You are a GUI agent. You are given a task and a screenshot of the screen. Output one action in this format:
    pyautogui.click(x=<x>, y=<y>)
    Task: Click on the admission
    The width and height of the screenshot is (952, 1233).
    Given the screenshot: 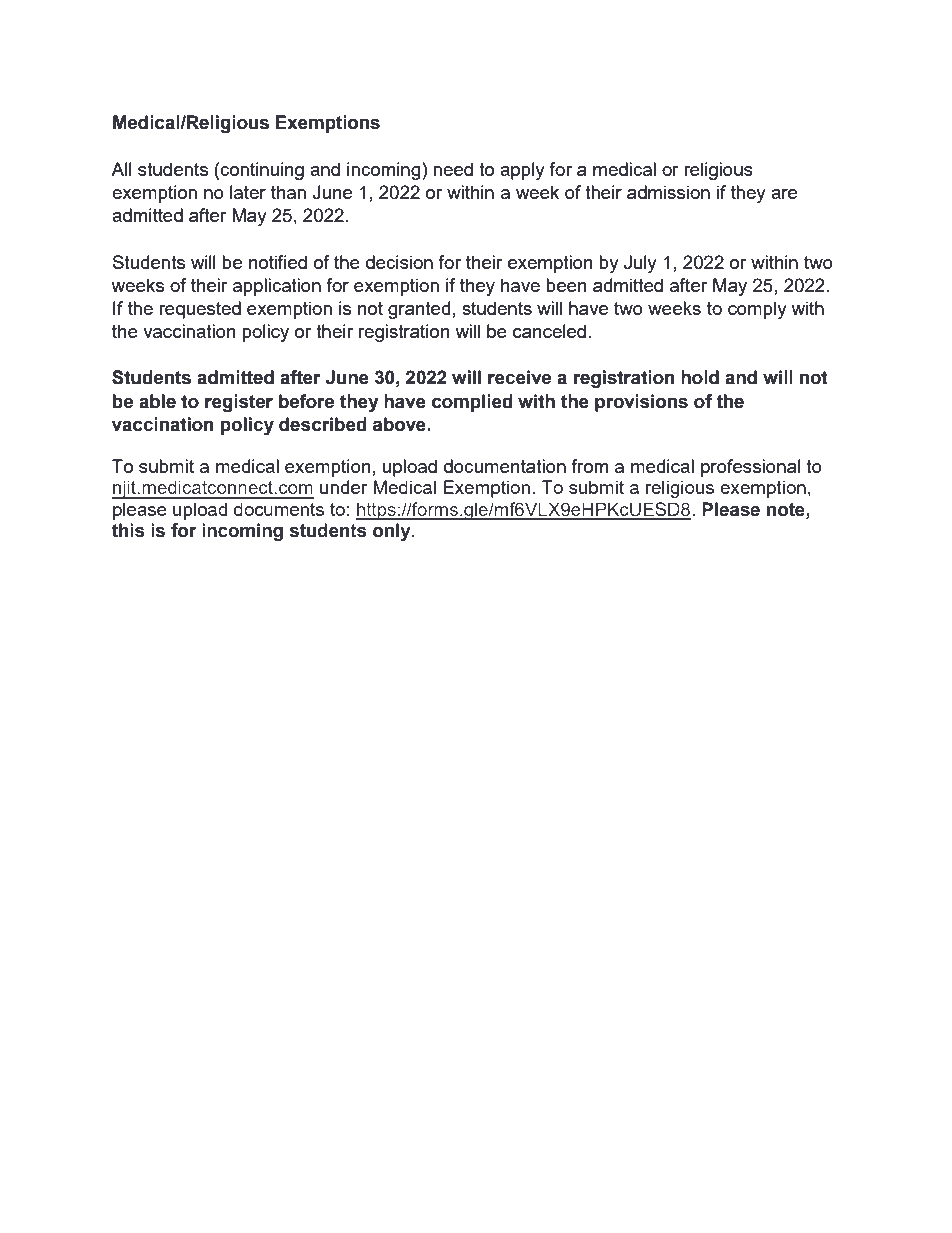 What is the action you would take?
    pyautogui.click(x=668, y=192)
